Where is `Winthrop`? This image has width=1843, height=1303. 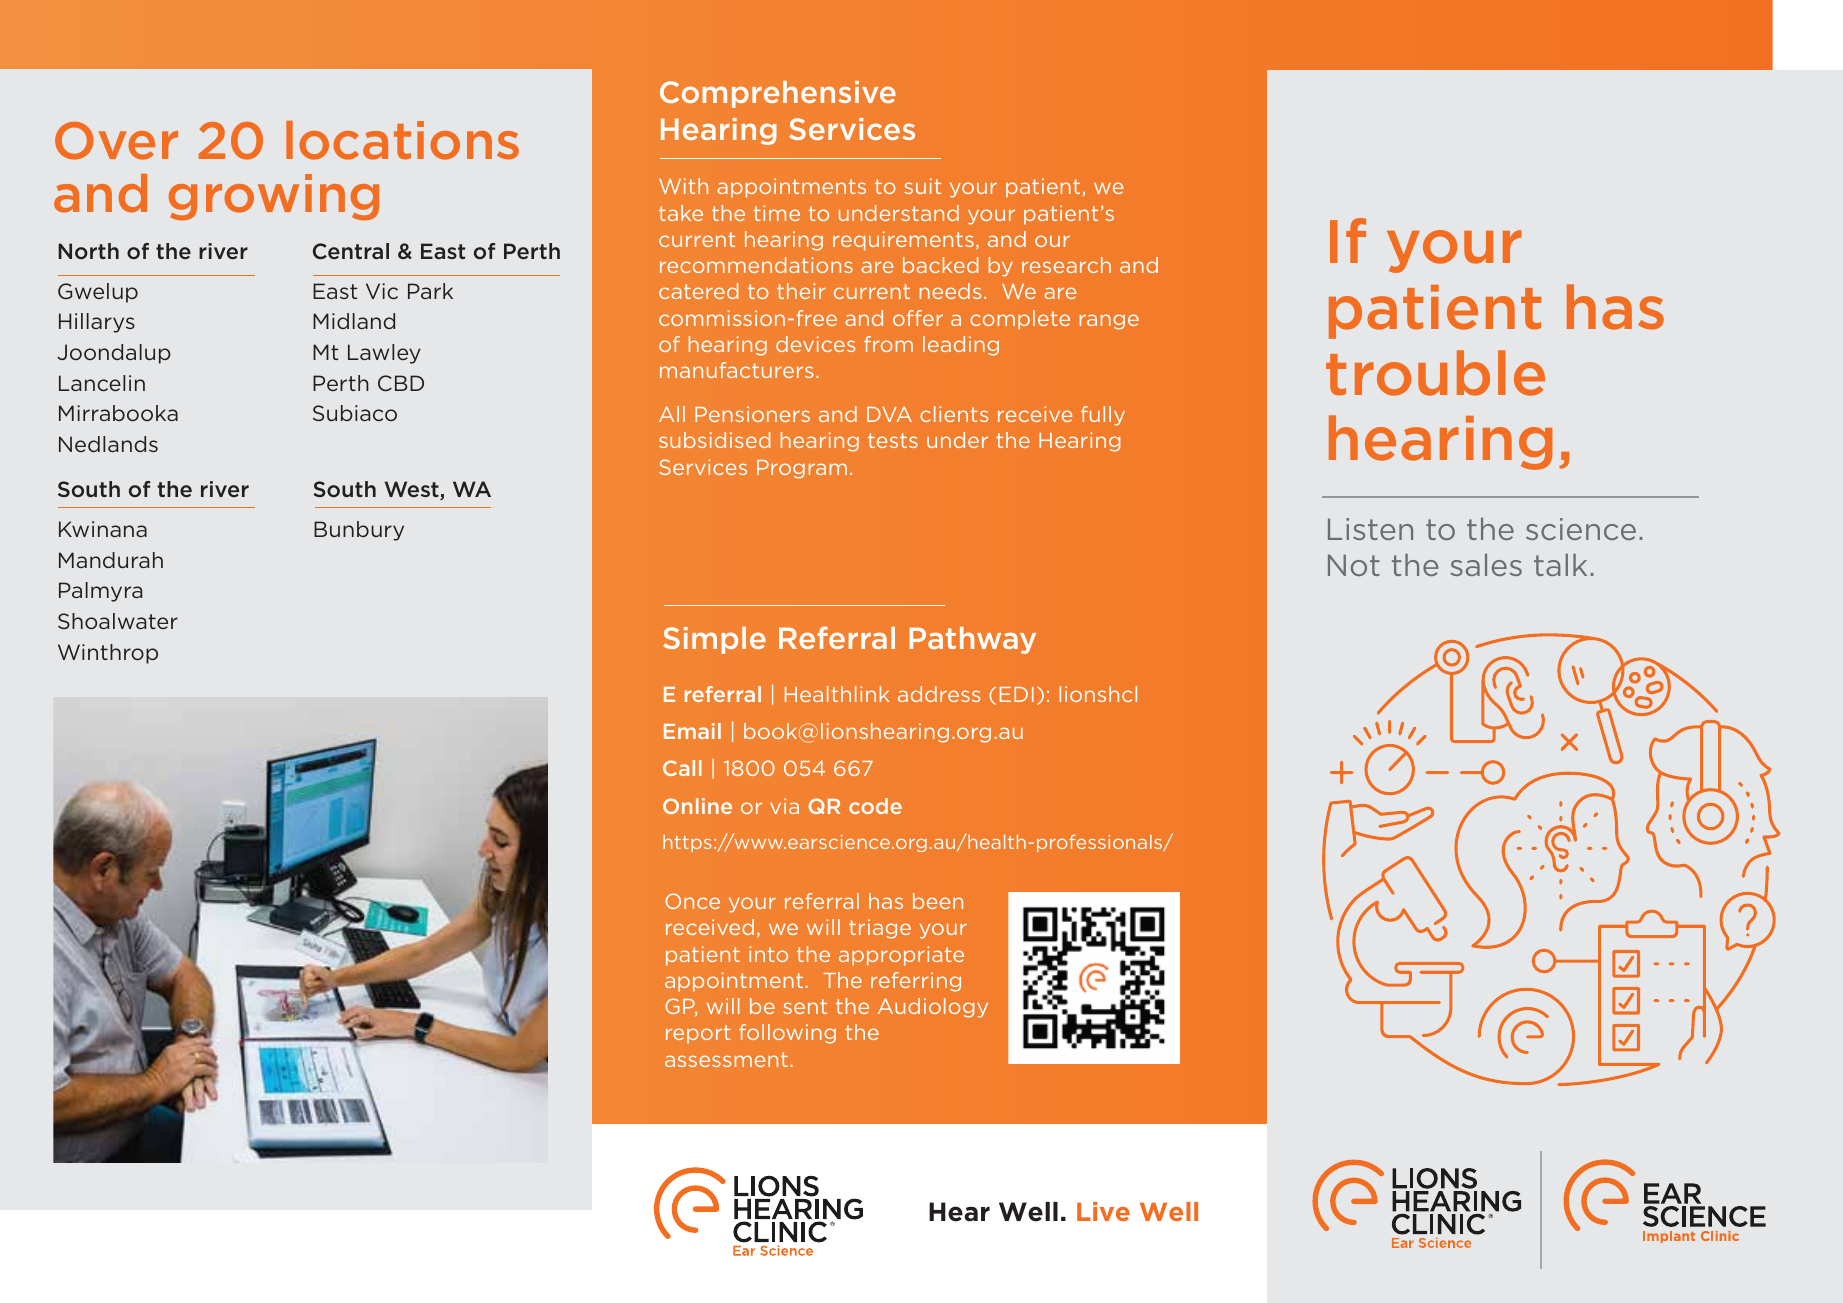 Winthrop is located at coordinates (108, 654).
